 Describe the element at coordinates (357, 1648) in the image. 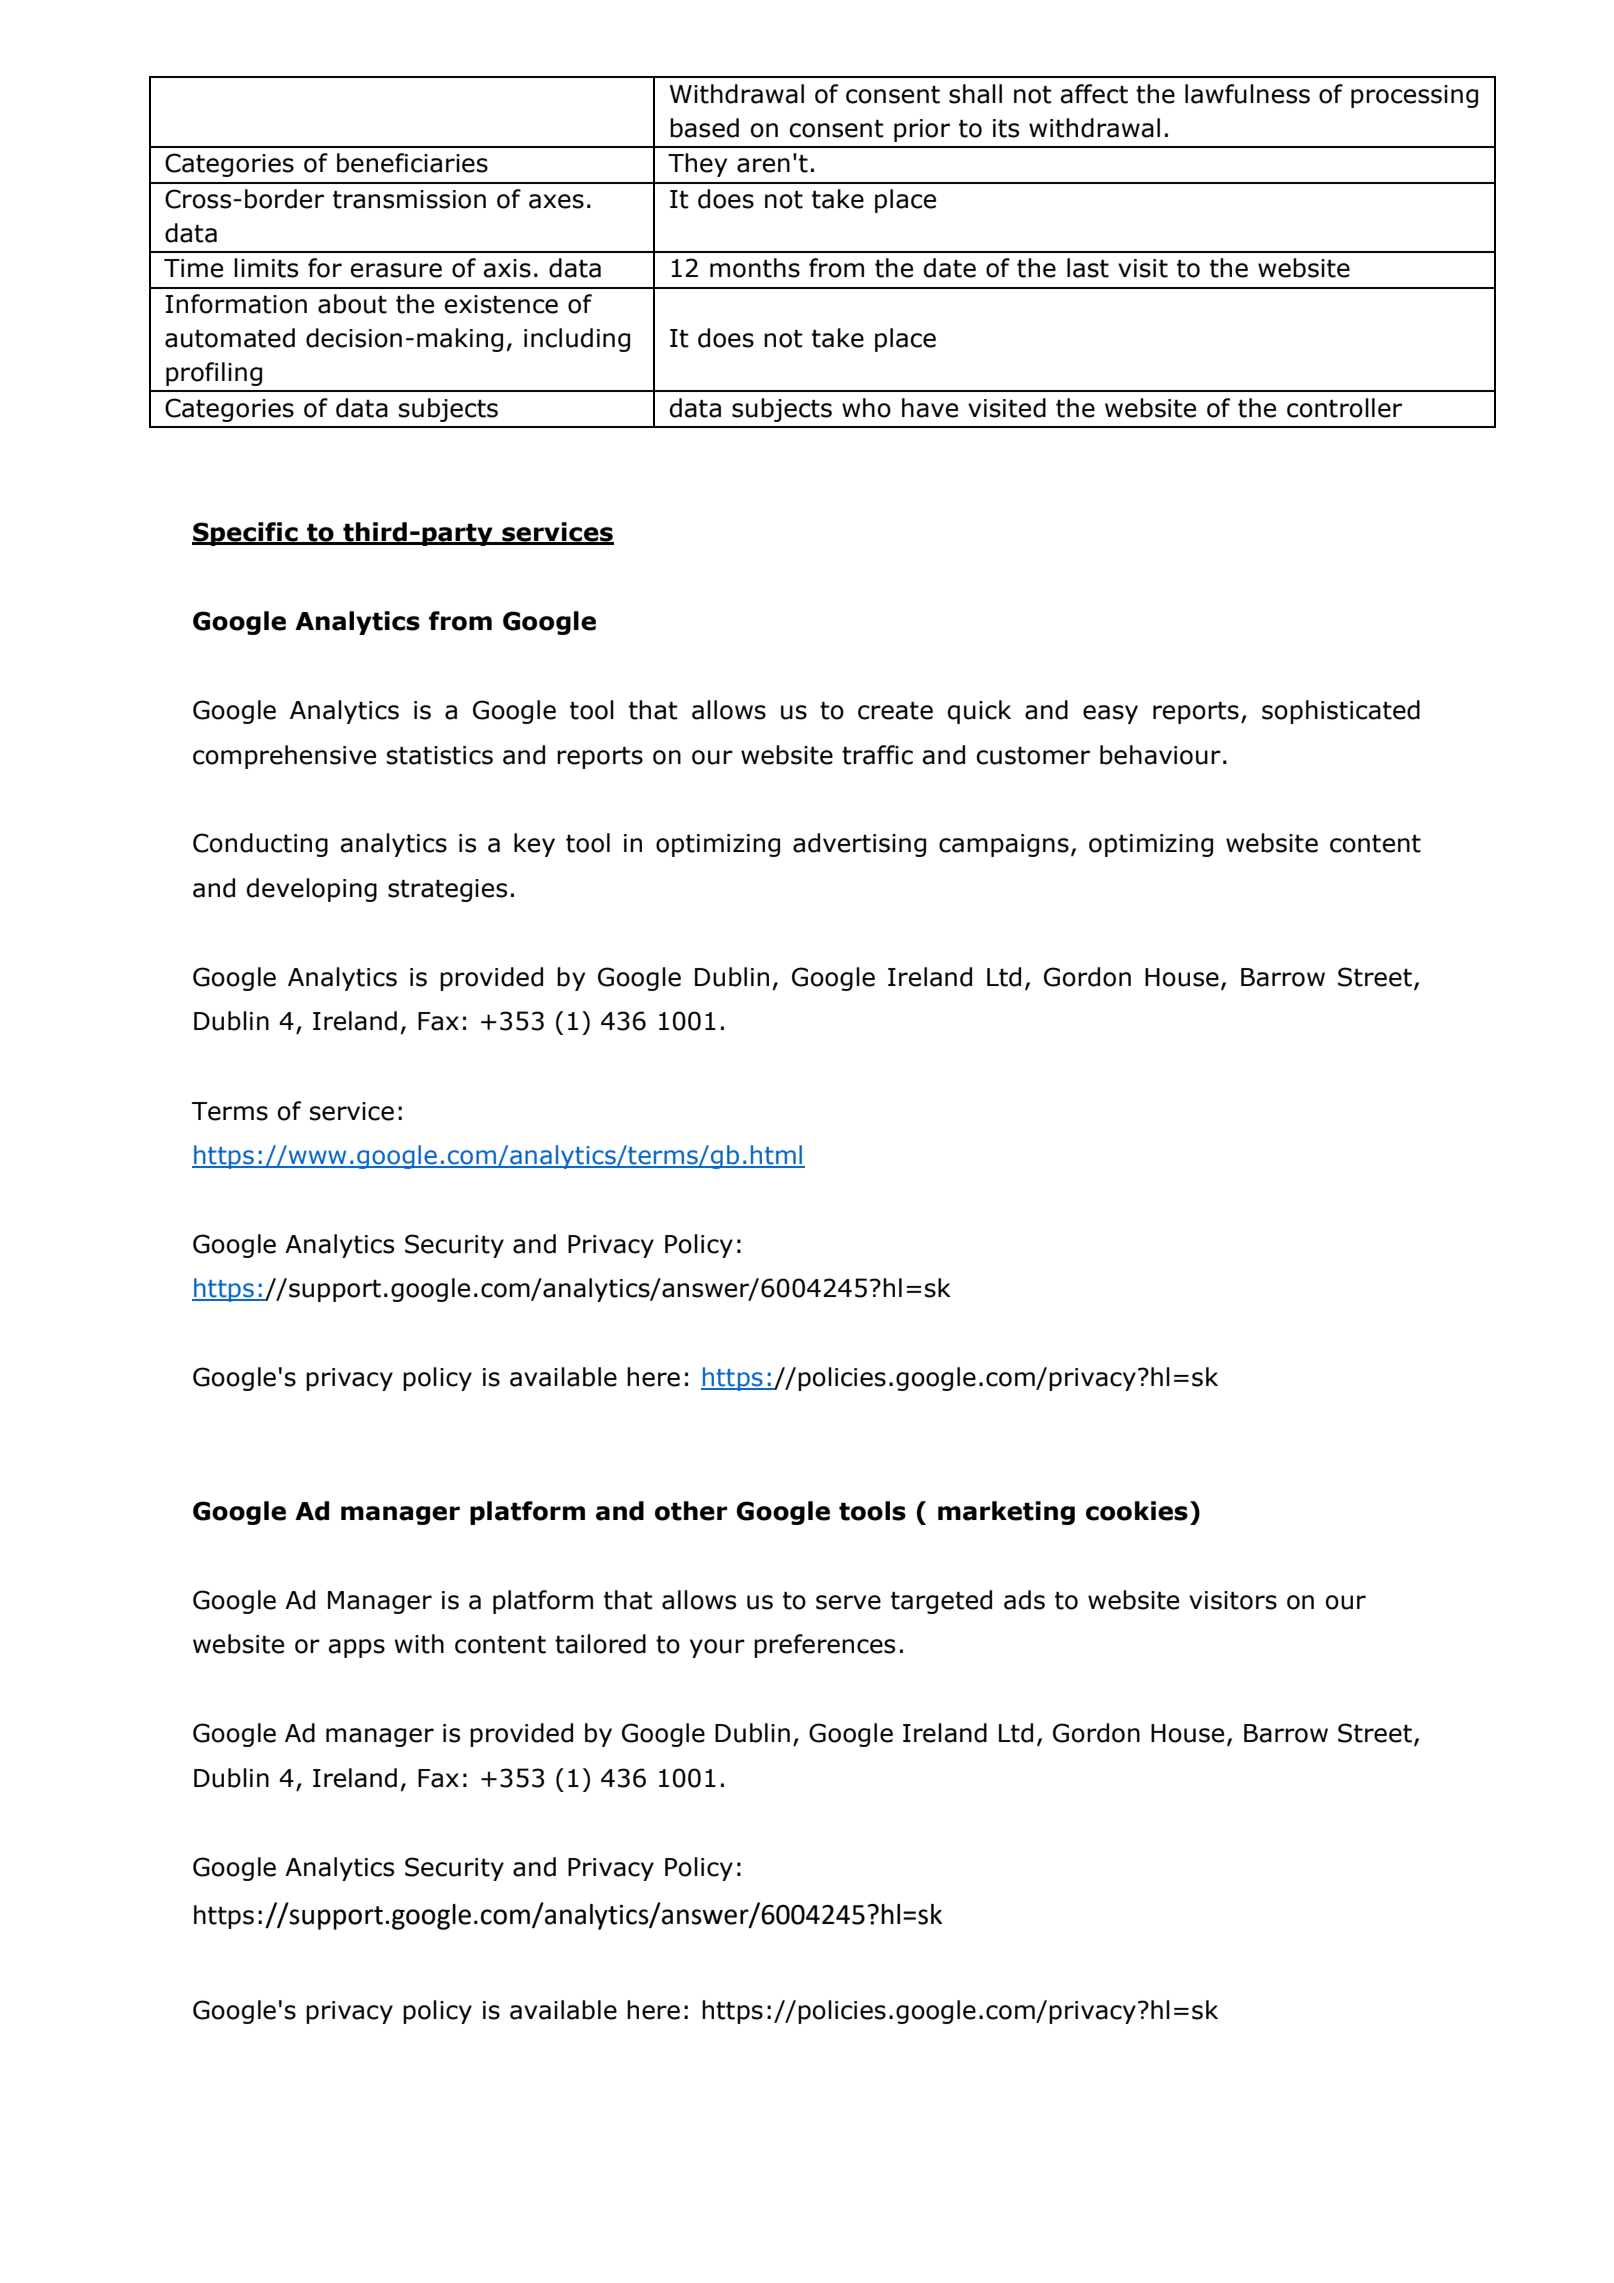

I see `apps` at that location.
